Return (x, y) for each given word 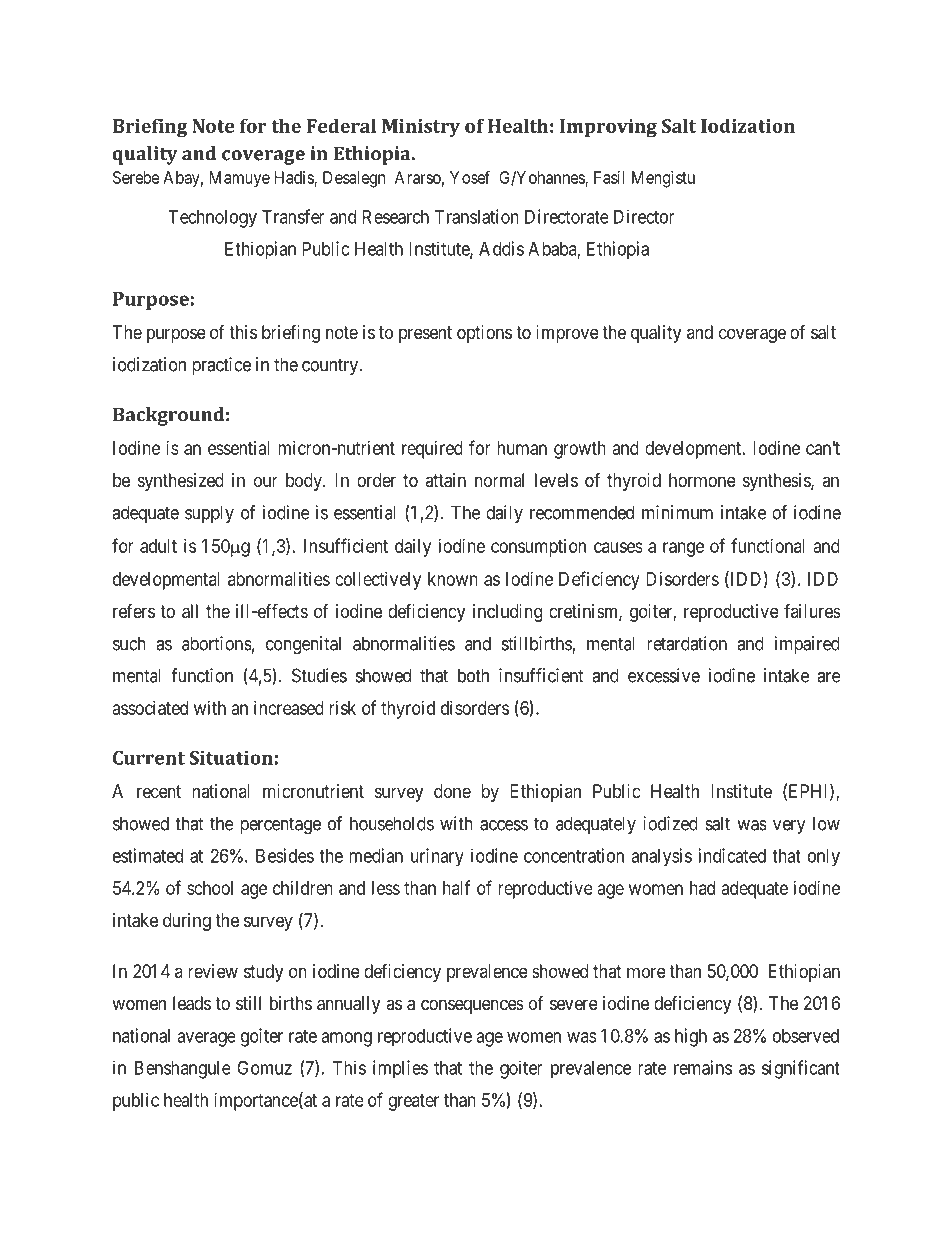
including (507, 613)
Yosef (470, 177)
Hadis (295, 178)
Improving (608, 128)
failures (812, 610)
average (206, 1039)
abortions (217, 643)
